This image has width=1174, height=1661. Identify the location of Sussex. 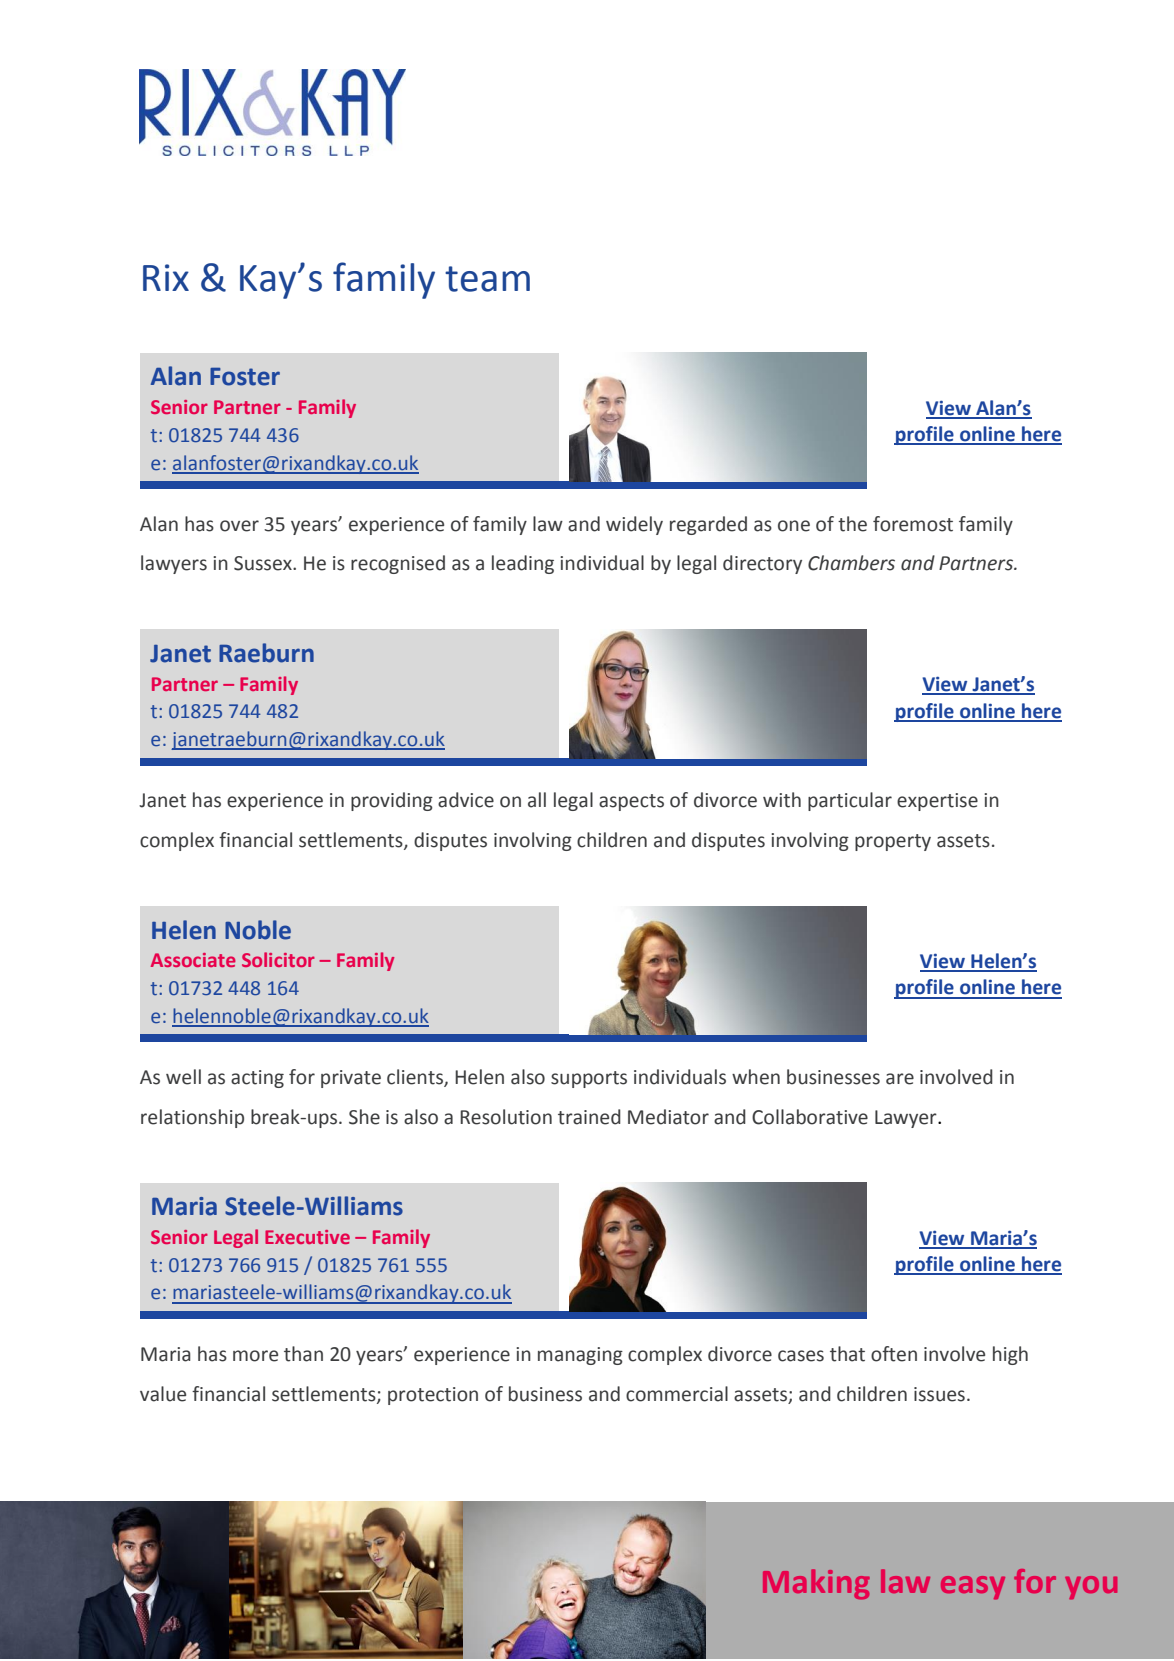
(264, 563).
